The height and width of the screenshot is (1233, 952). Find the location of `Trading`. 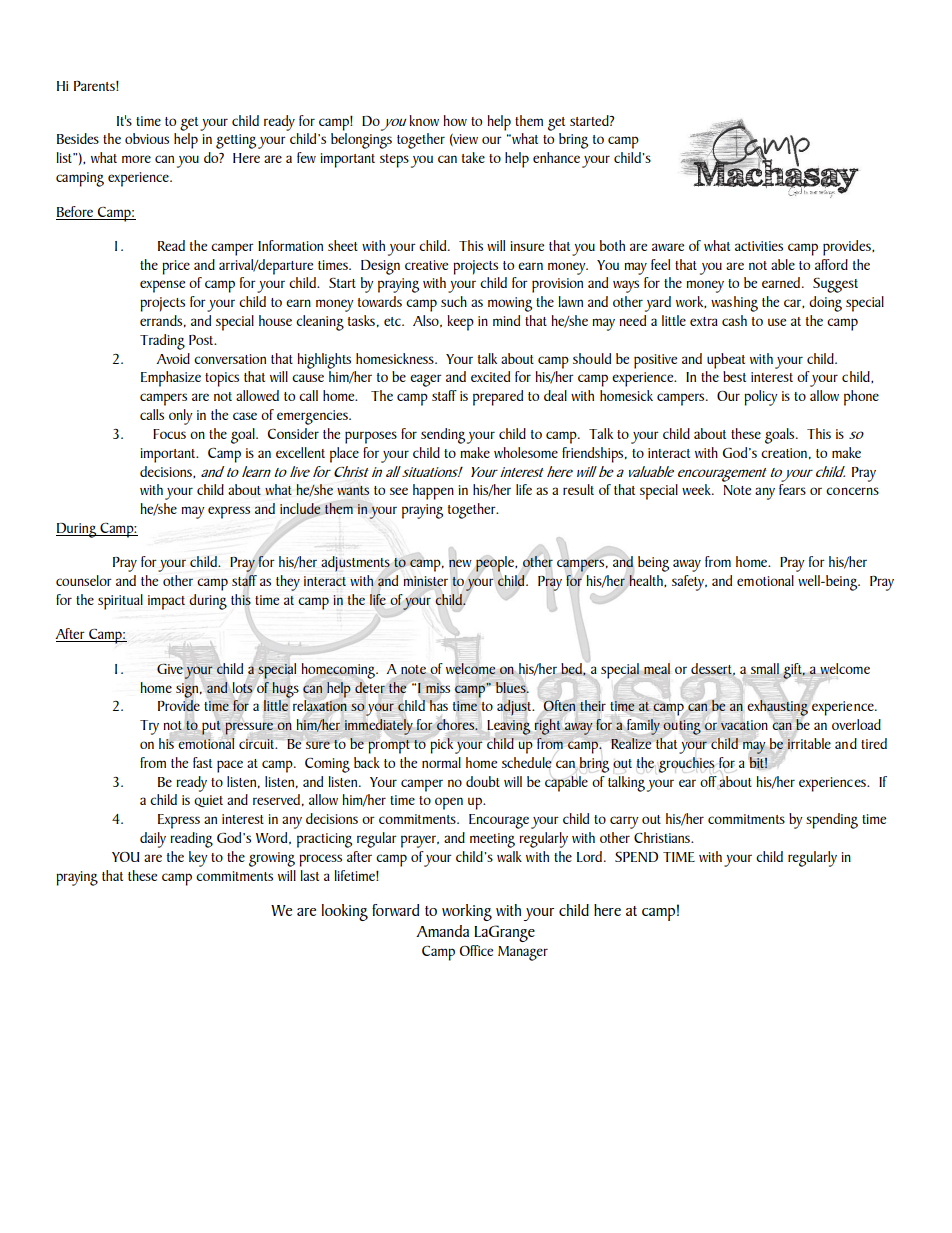

Trading is located at coordinates (162, 342).
